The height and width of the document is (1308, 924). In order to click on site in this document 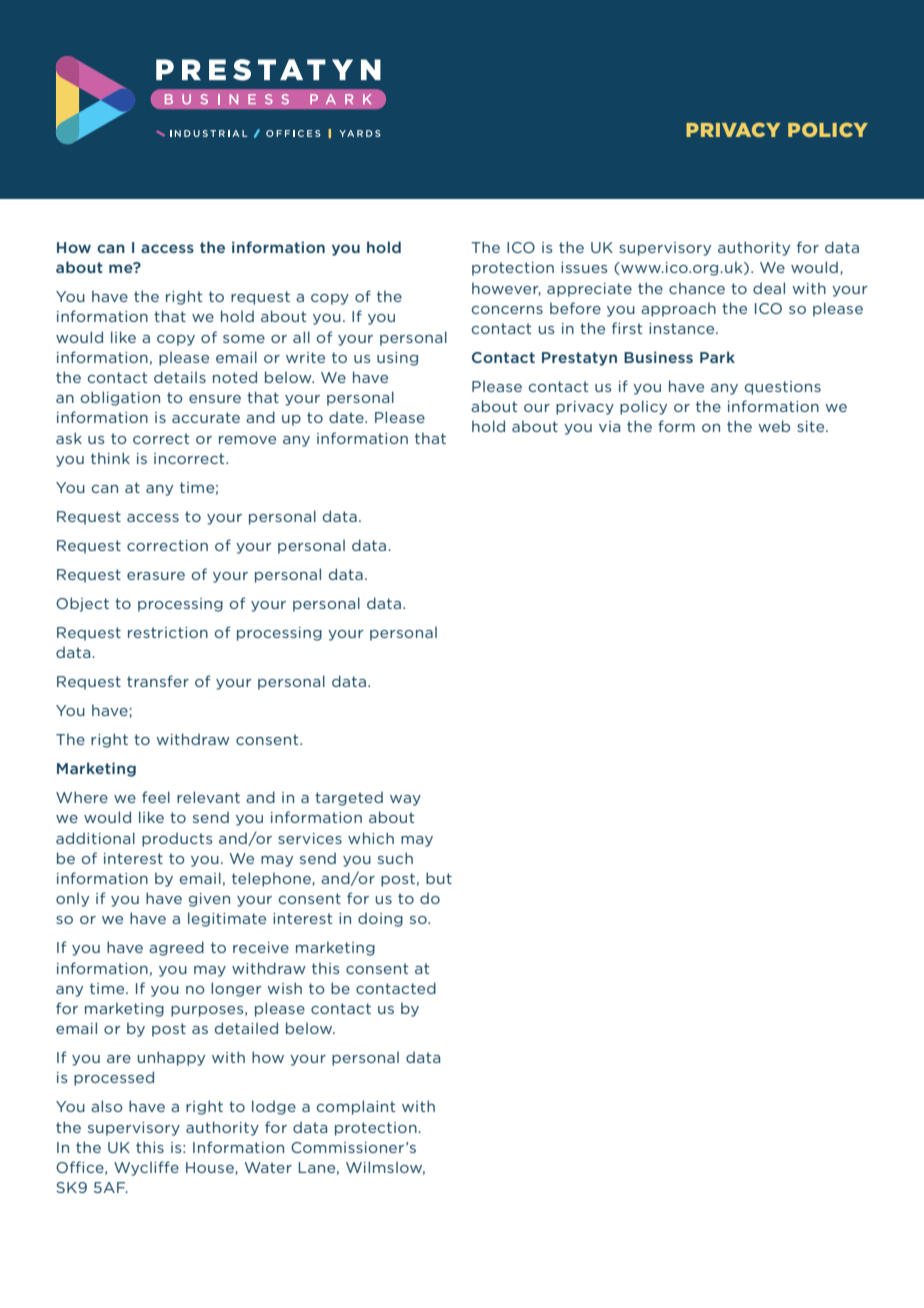, I will do `click(812, 426)`.
